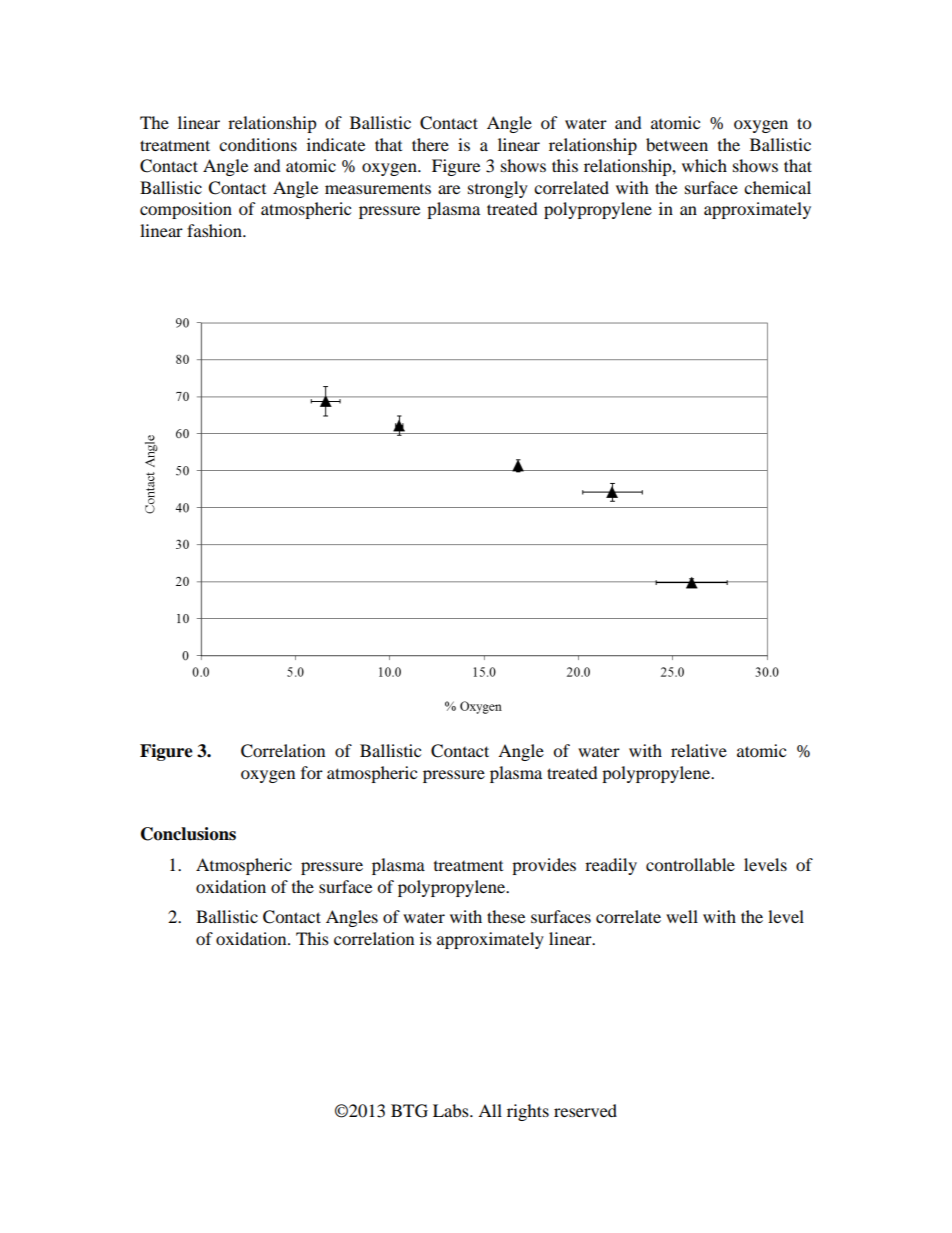 The height and width of the image is (1233, 952). What do you see at coordinates (409, 1111) in the image?
I see `BTG` at bounding box center [409, 1111].
